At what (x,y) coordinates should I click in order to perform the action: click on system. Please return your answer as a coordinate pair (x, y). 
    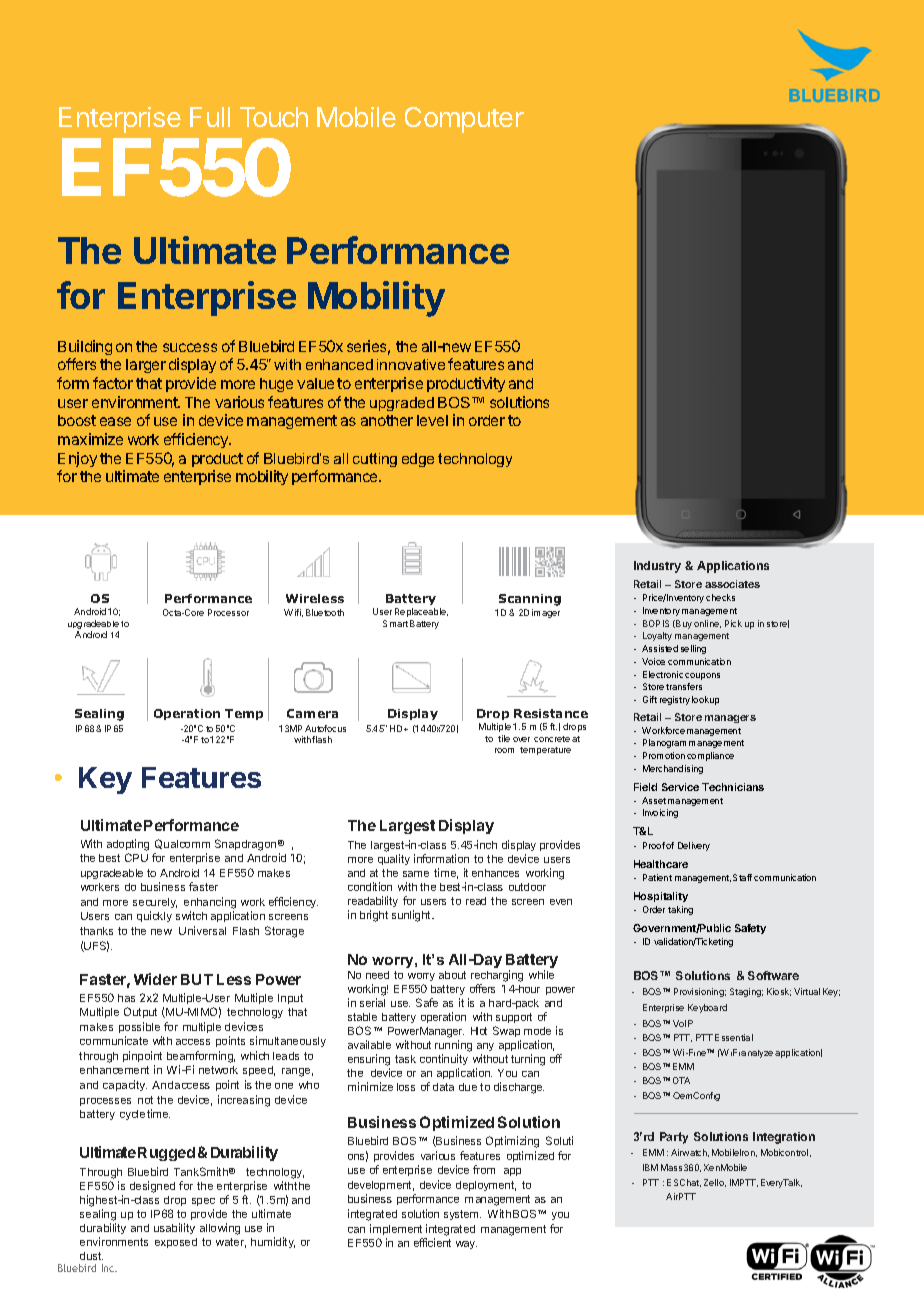
    Looking at the image, I should click on (462, 1215).
